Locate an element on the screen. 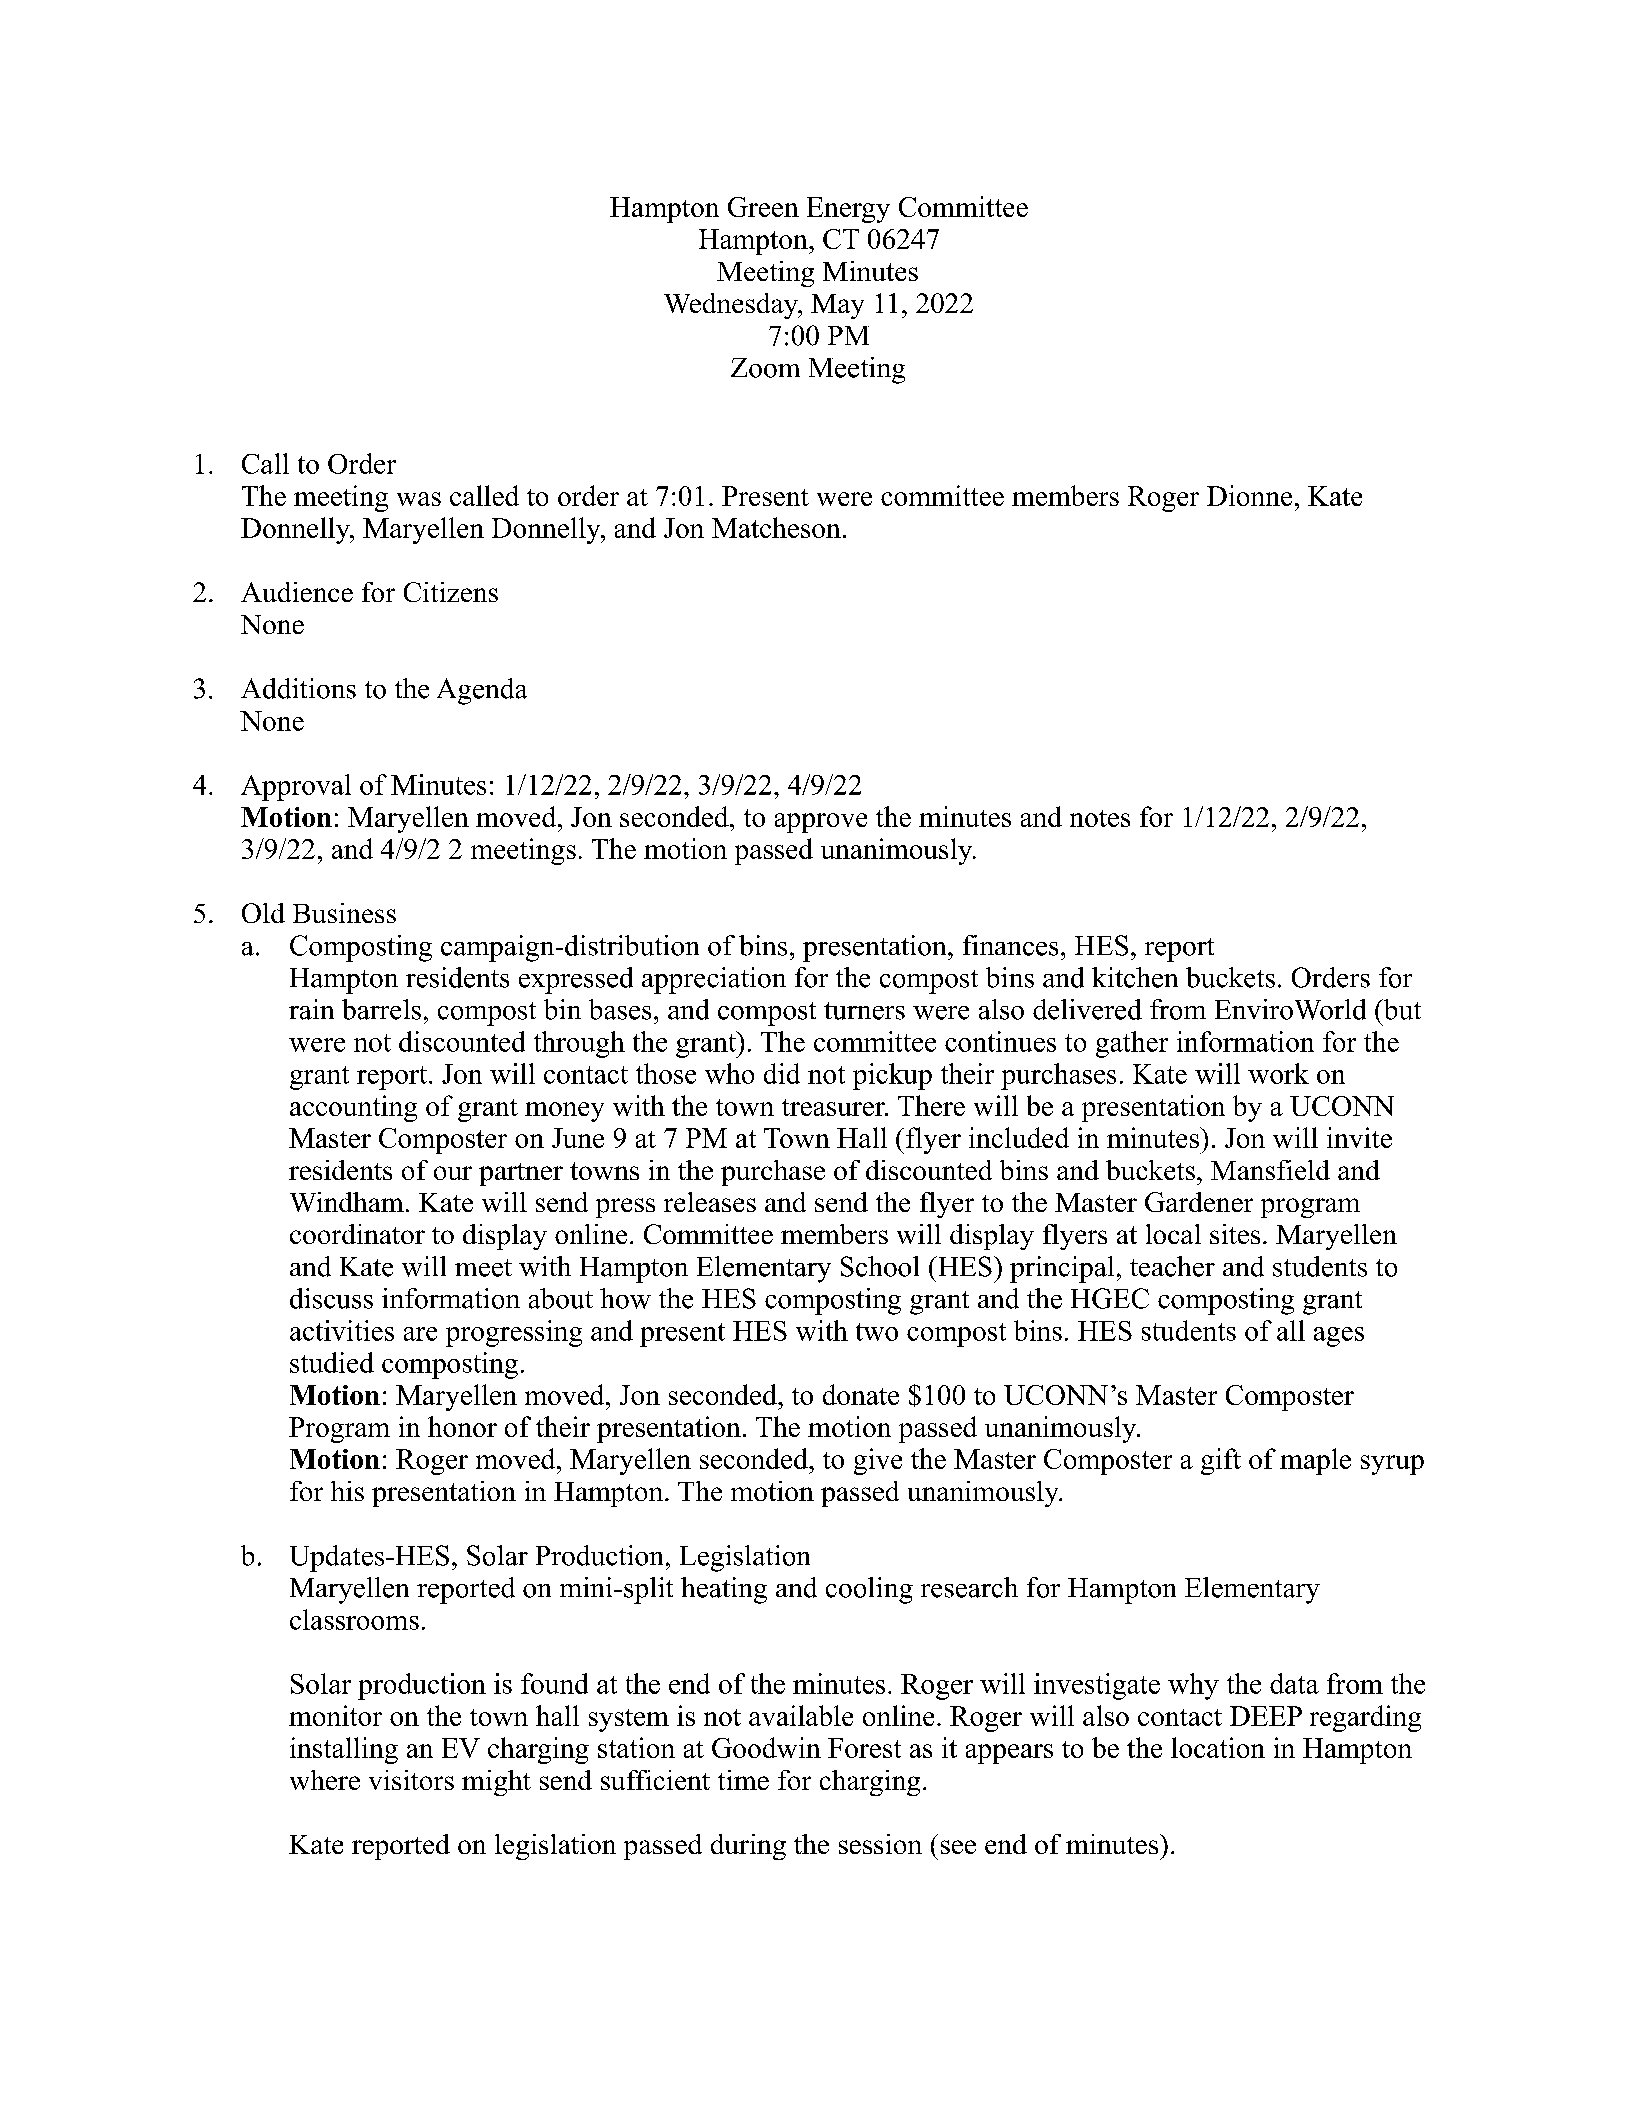 The width and height of the screenshot is (1637, 2119). visitors is located at coordinates (411, 1780).
